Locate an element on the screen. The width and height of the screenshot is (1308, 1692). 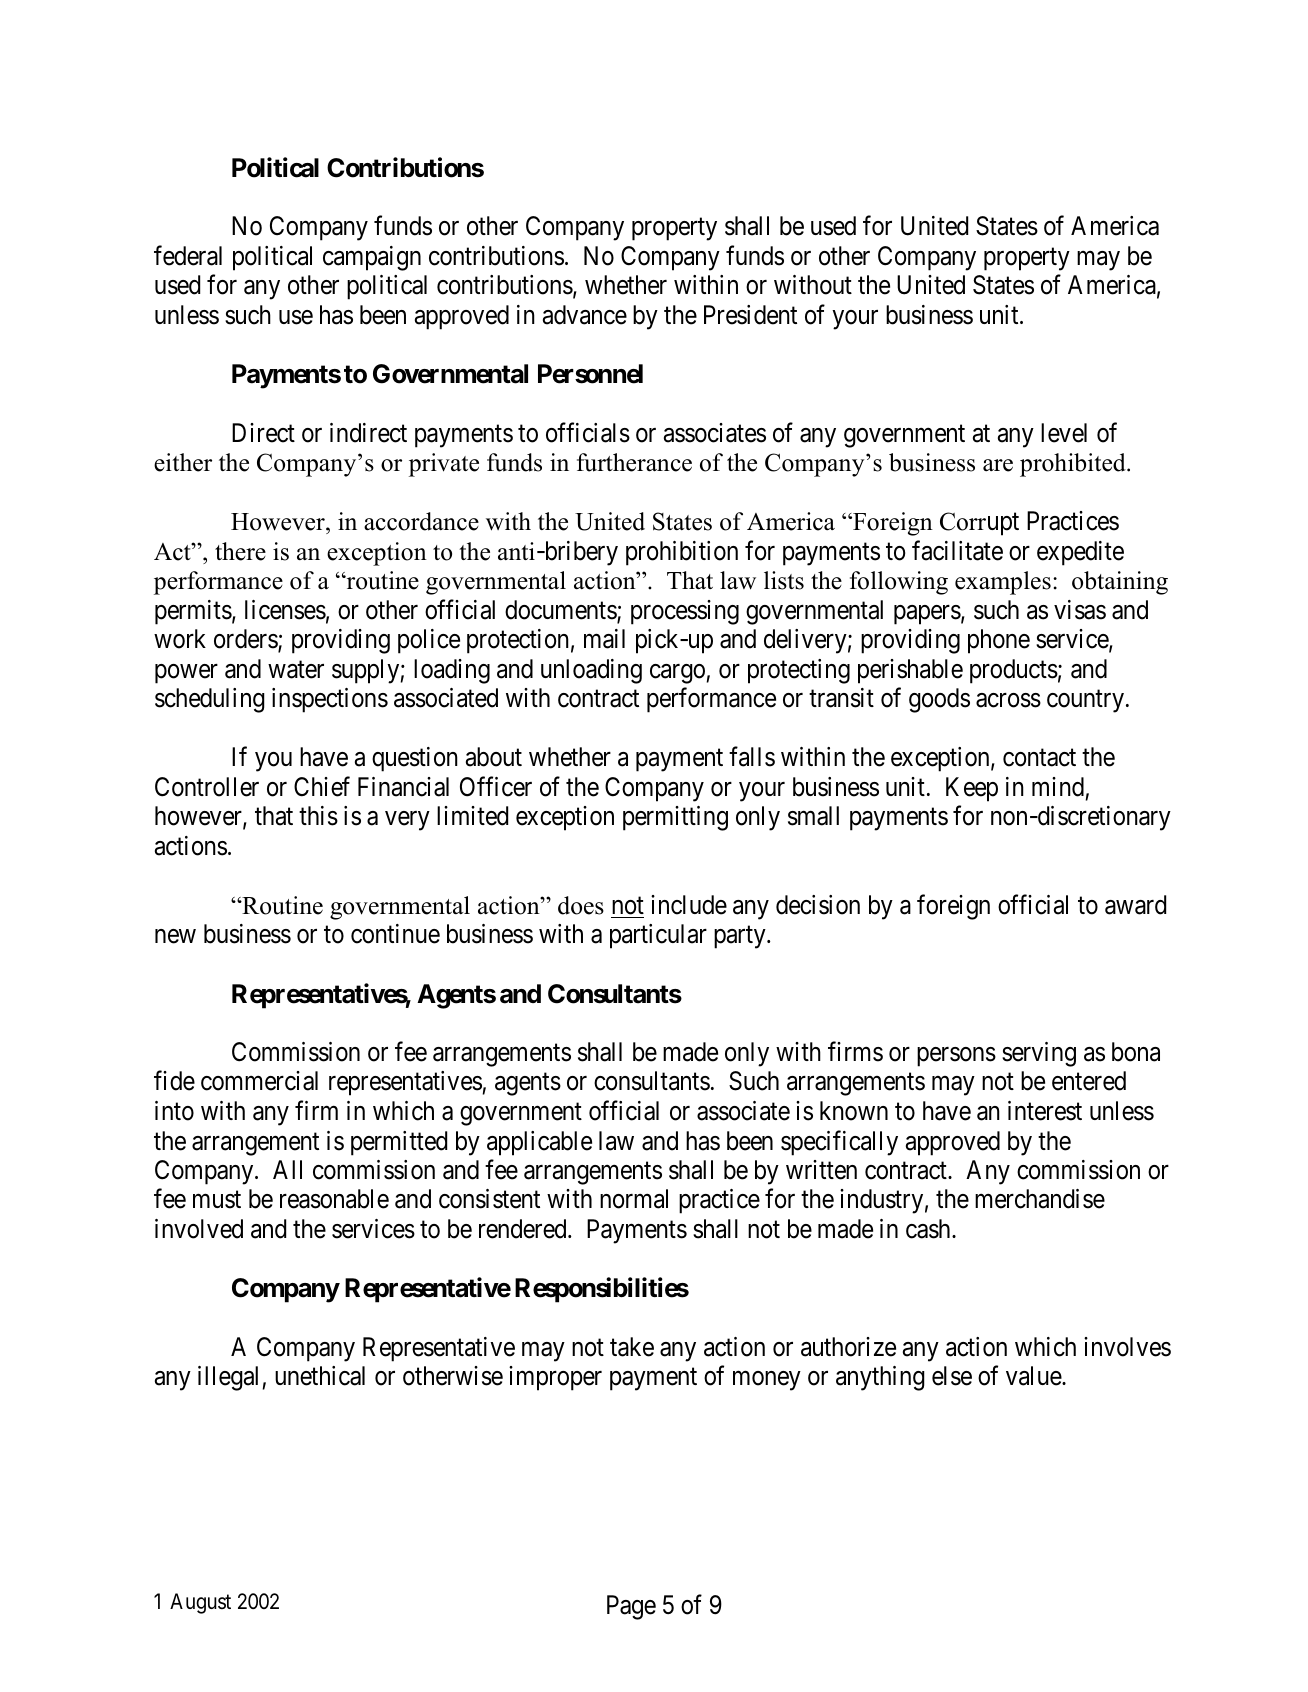
unethical is located at coordinates (320, 1376).
